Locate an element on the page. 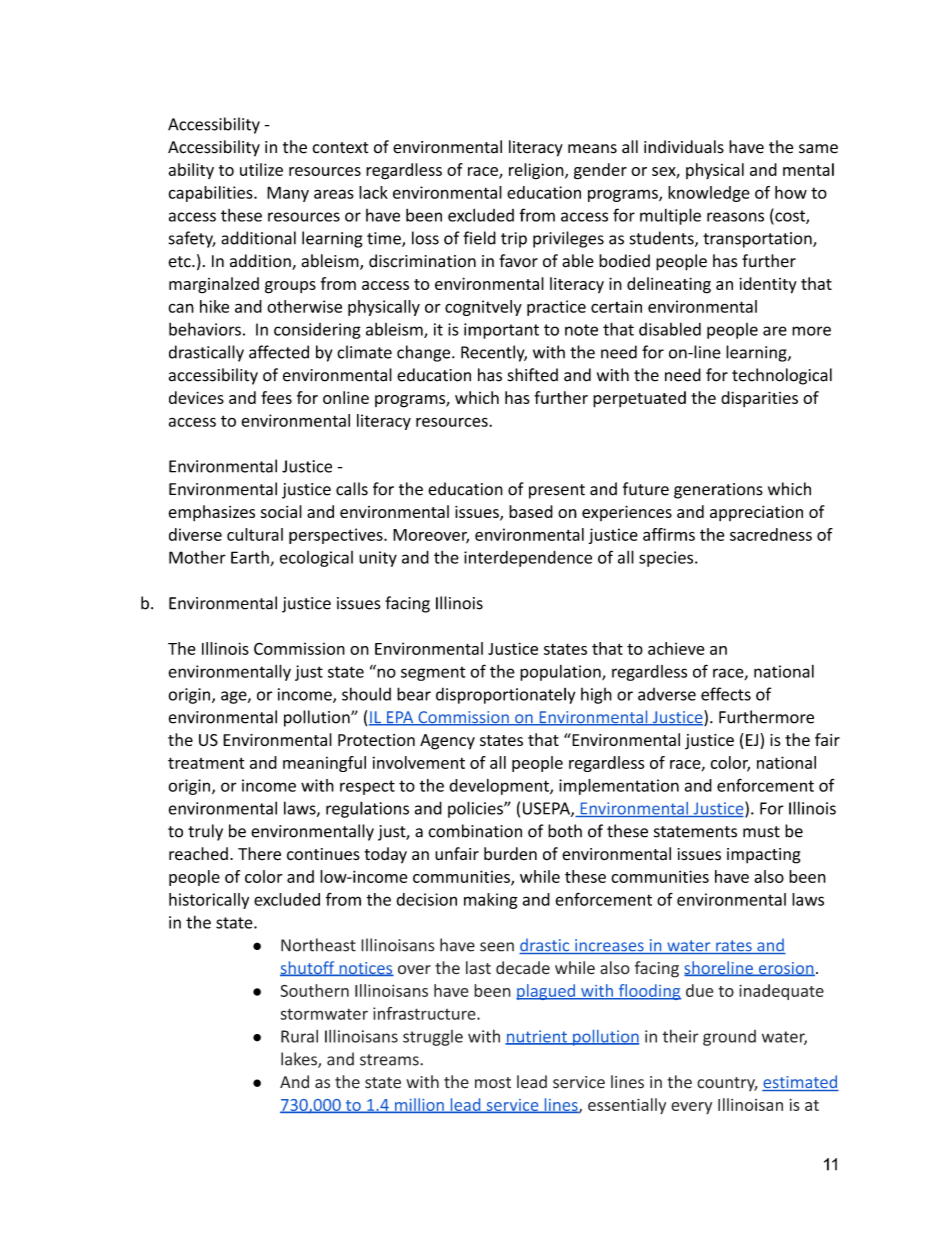 Image resolution: width=952 pixels, height=1233 pixels. disparities is located at coordinates (759, 399).
